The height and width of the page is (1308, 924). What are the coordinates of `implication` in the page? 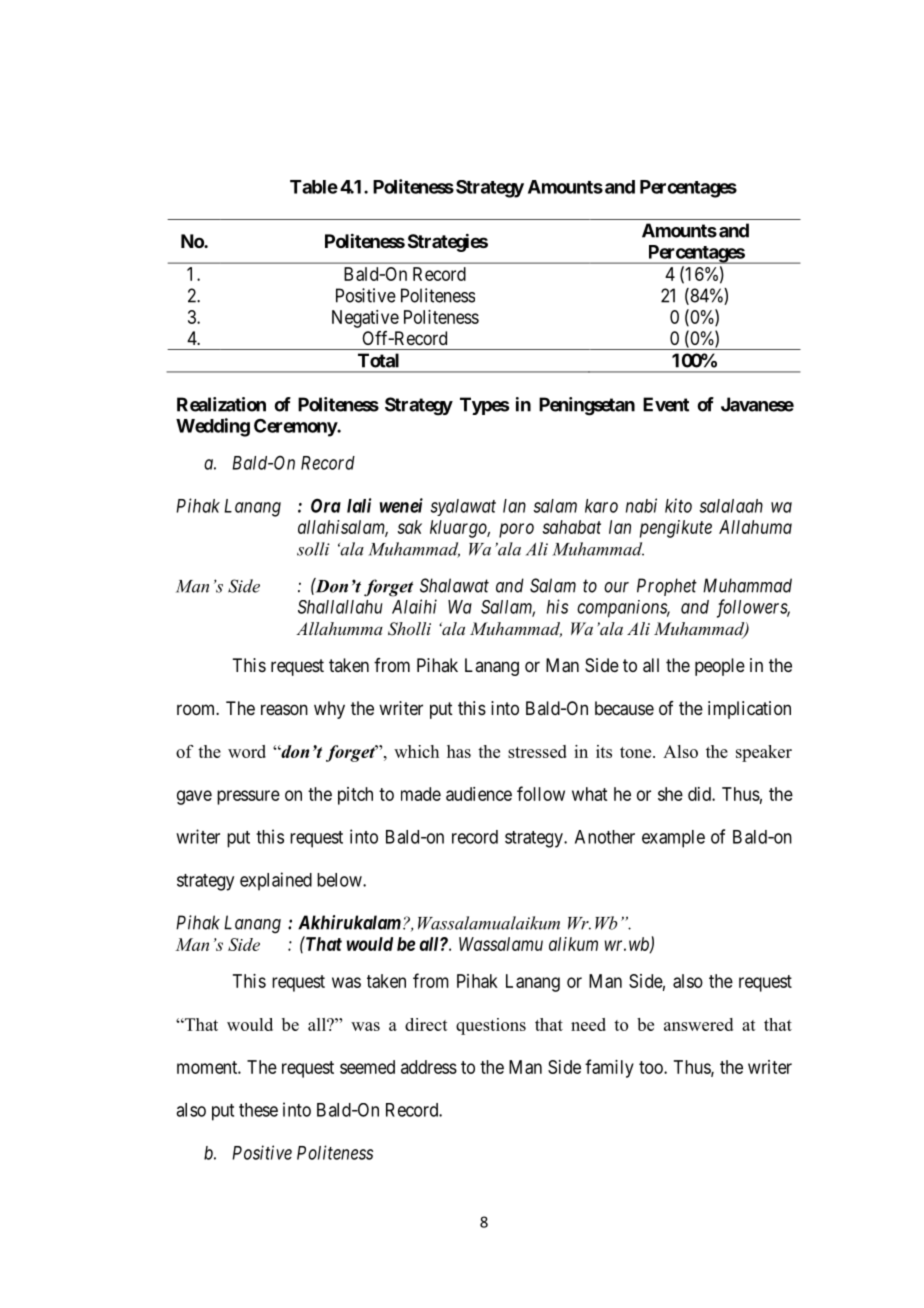 It's located at (749, 710).
